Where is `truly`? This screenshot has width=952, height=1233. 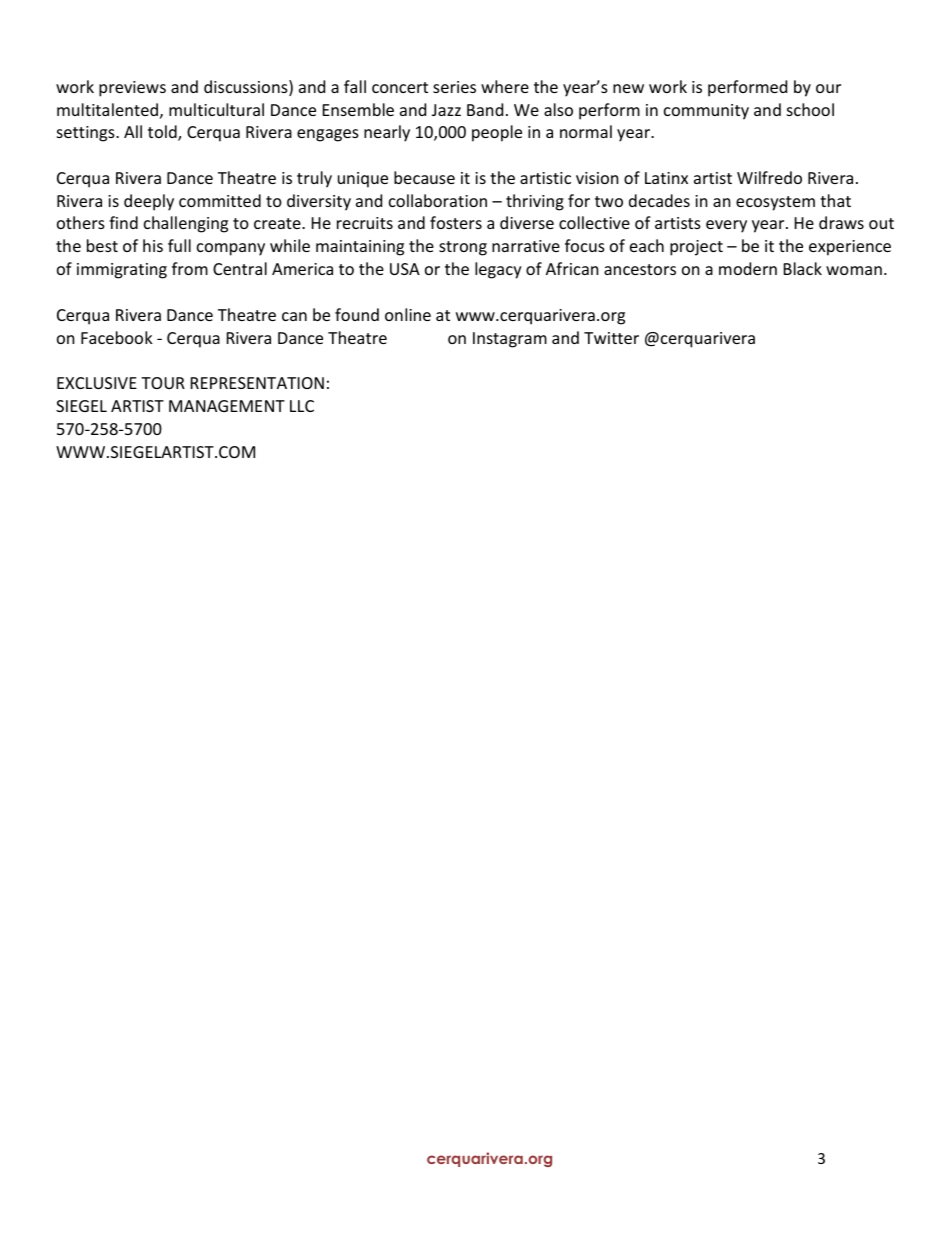
truly is located at coordinates (314, 179).
